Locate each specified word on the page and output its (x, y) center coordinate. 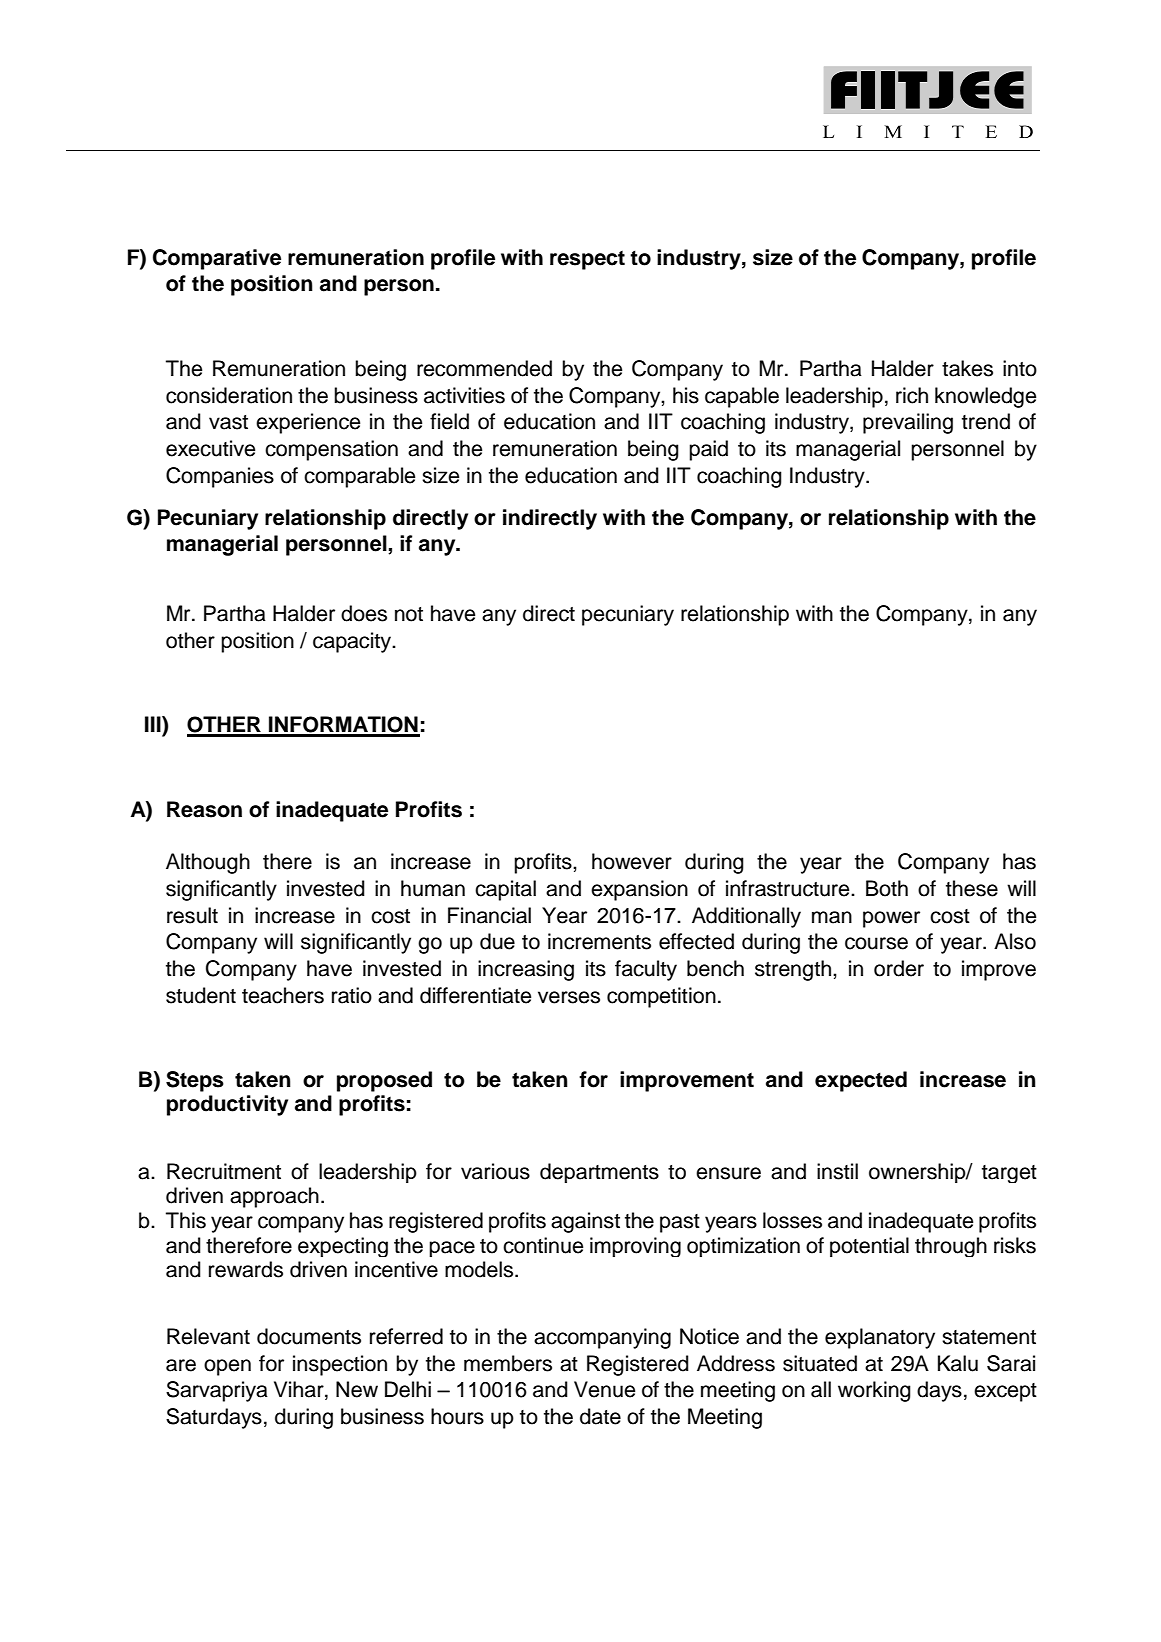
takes (967, 368)
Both (887, 888)
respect (587, 260)
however (632, 861)
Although (208, 863)
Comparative (217, 259)
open (227, 1367)
